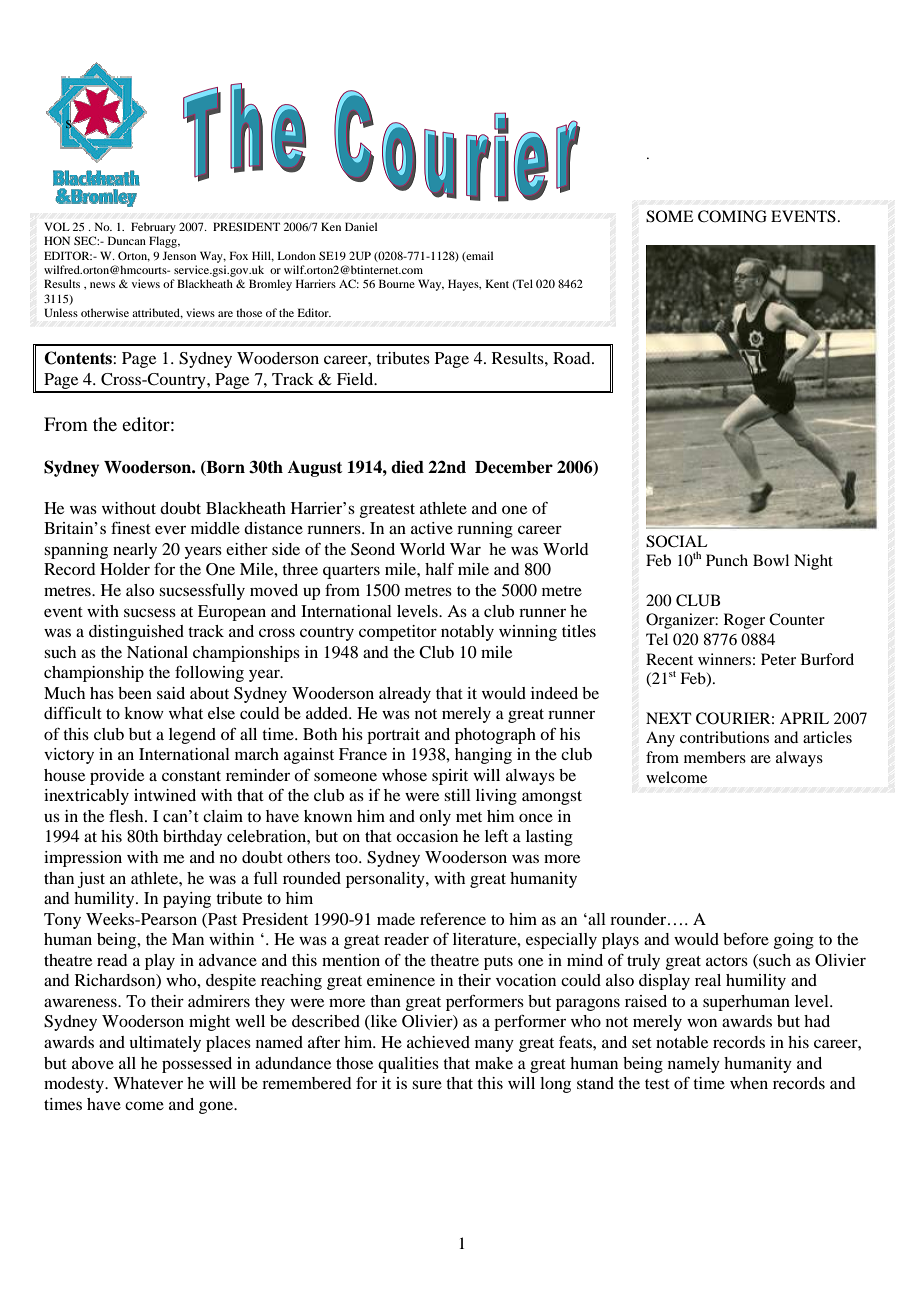 The width and height of the screenshot is (924, 1308). What do you see at coordinates (427, 1084) in the screenshot?
I see `sure` at bounding box center [427, 1084].
